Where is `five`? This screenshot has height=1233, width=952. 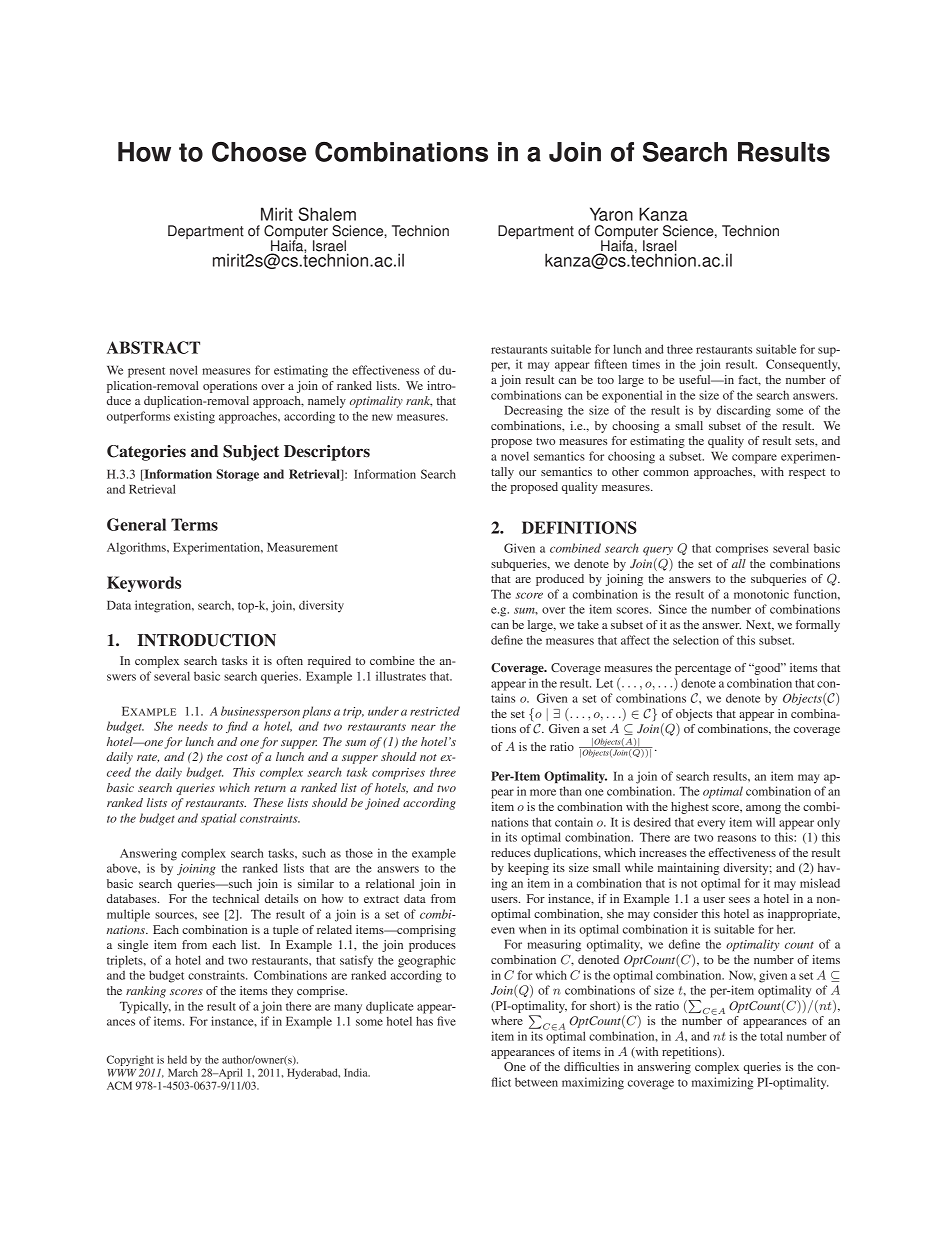
five is located at coordinates (446, 1021).
